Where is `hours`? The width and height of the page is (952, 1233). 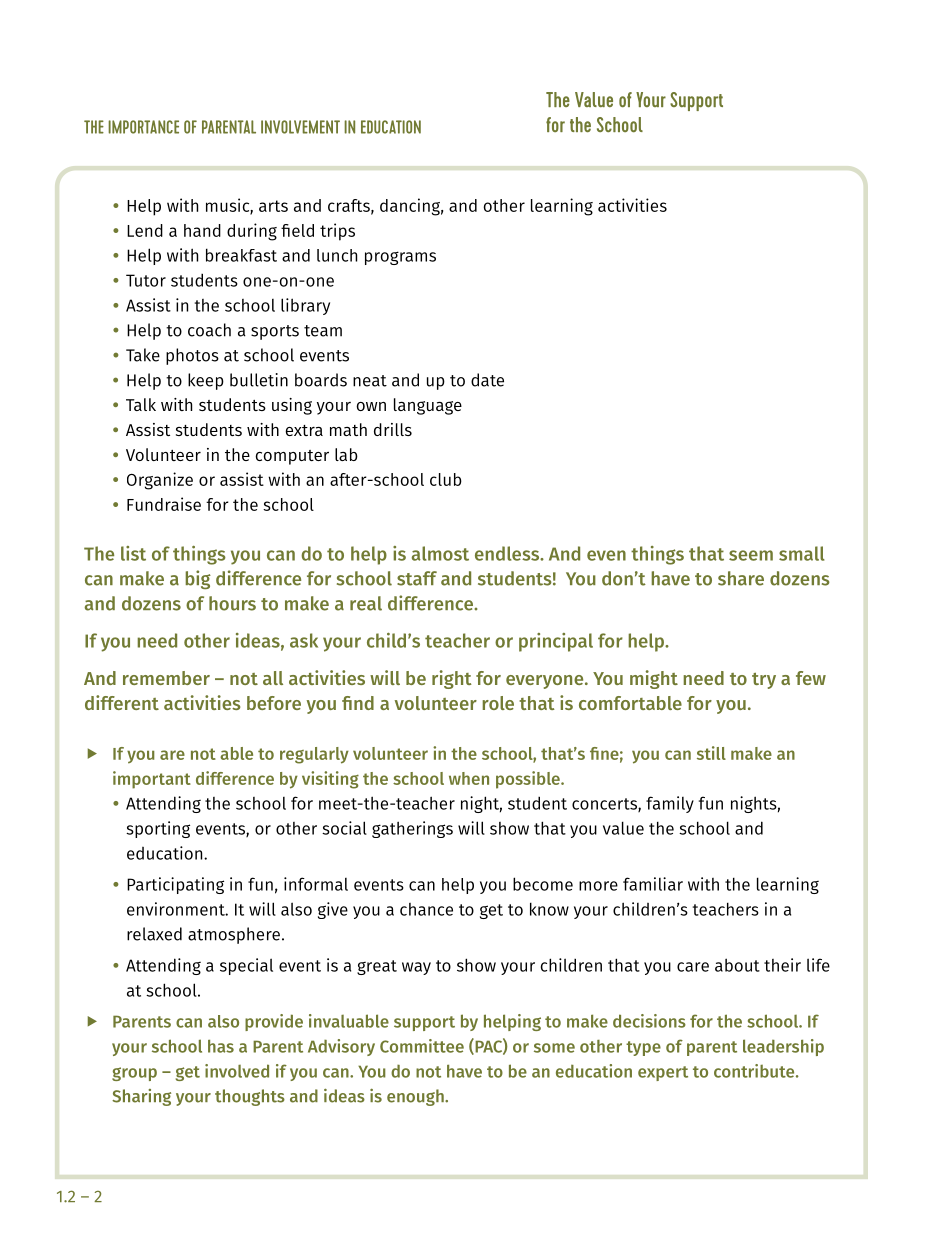 hours is located at coordinates (232, 603).
